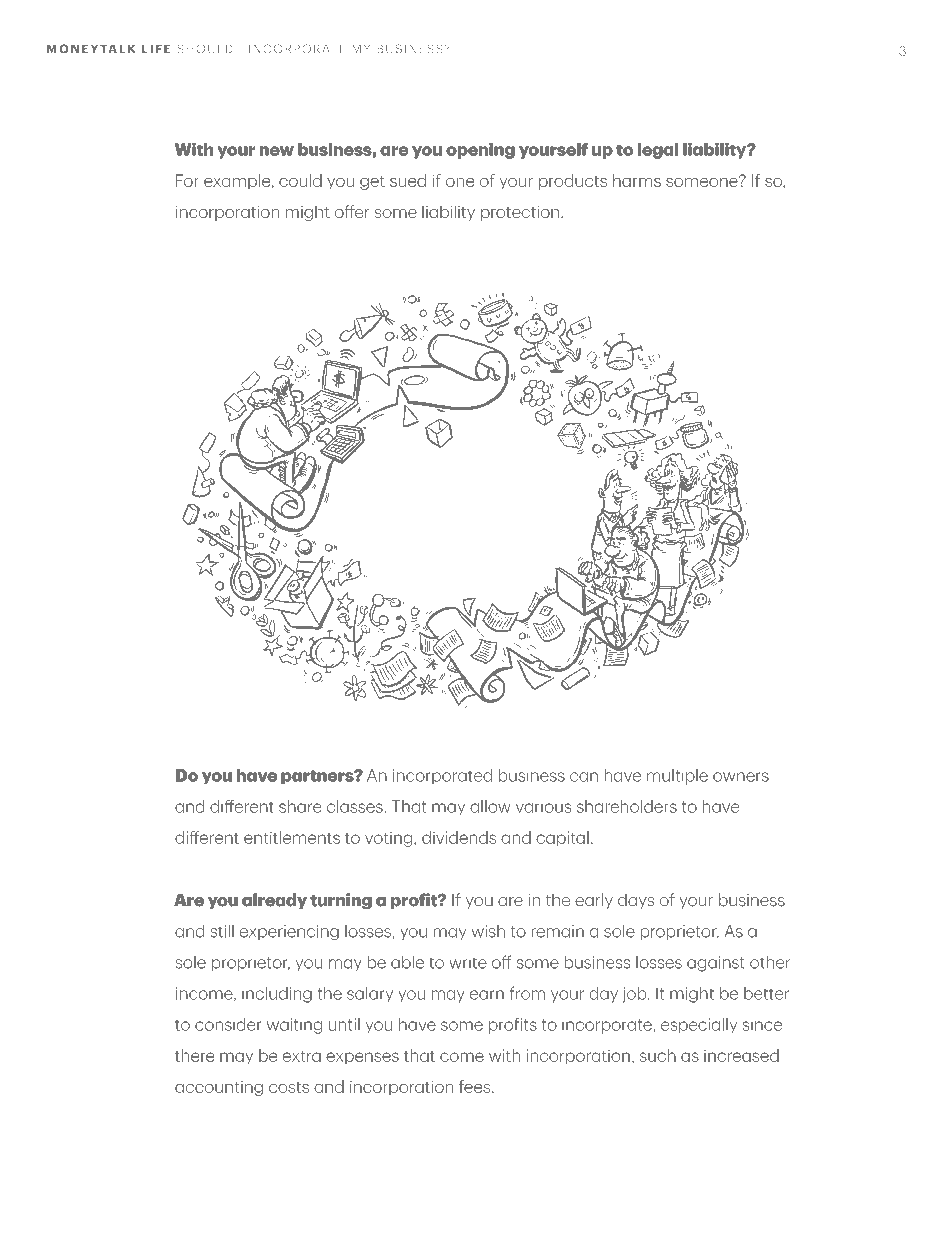 The height and width of the screenshot is (1233, 952). Describe the element at coordinates (658, 151) in the screenshot. I see `legal` at that location.
